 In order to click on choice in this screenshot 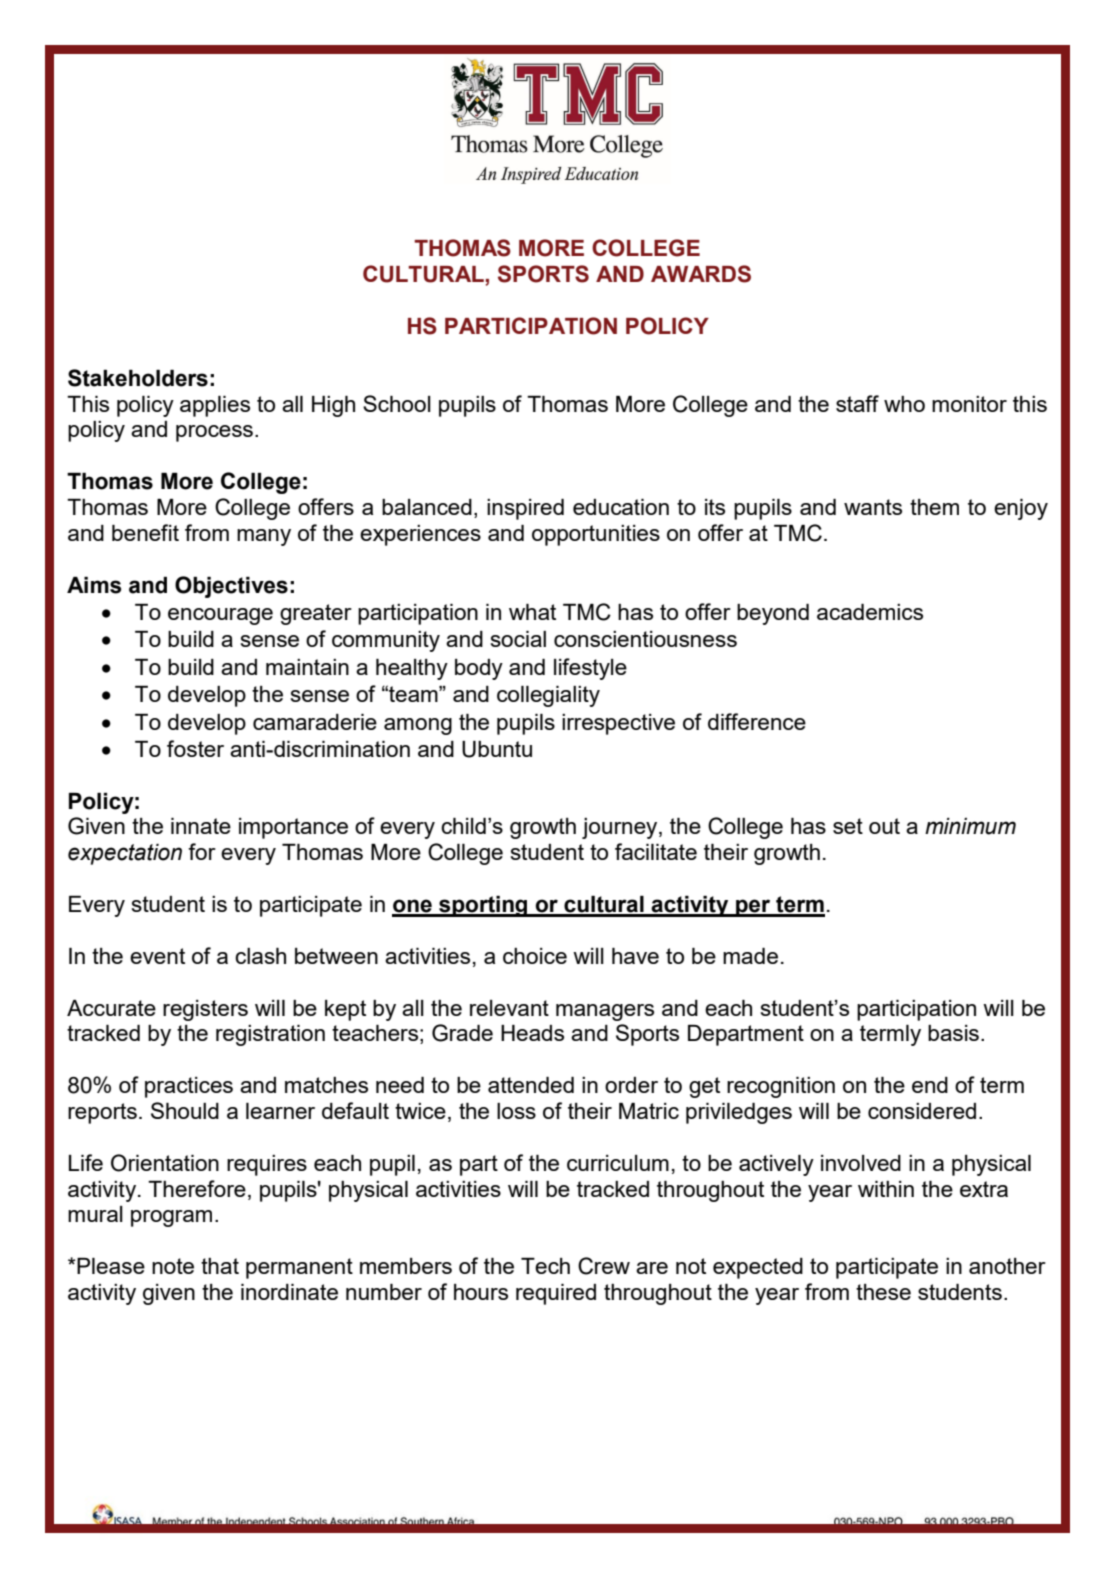, I will do `click(535, 956)`.
